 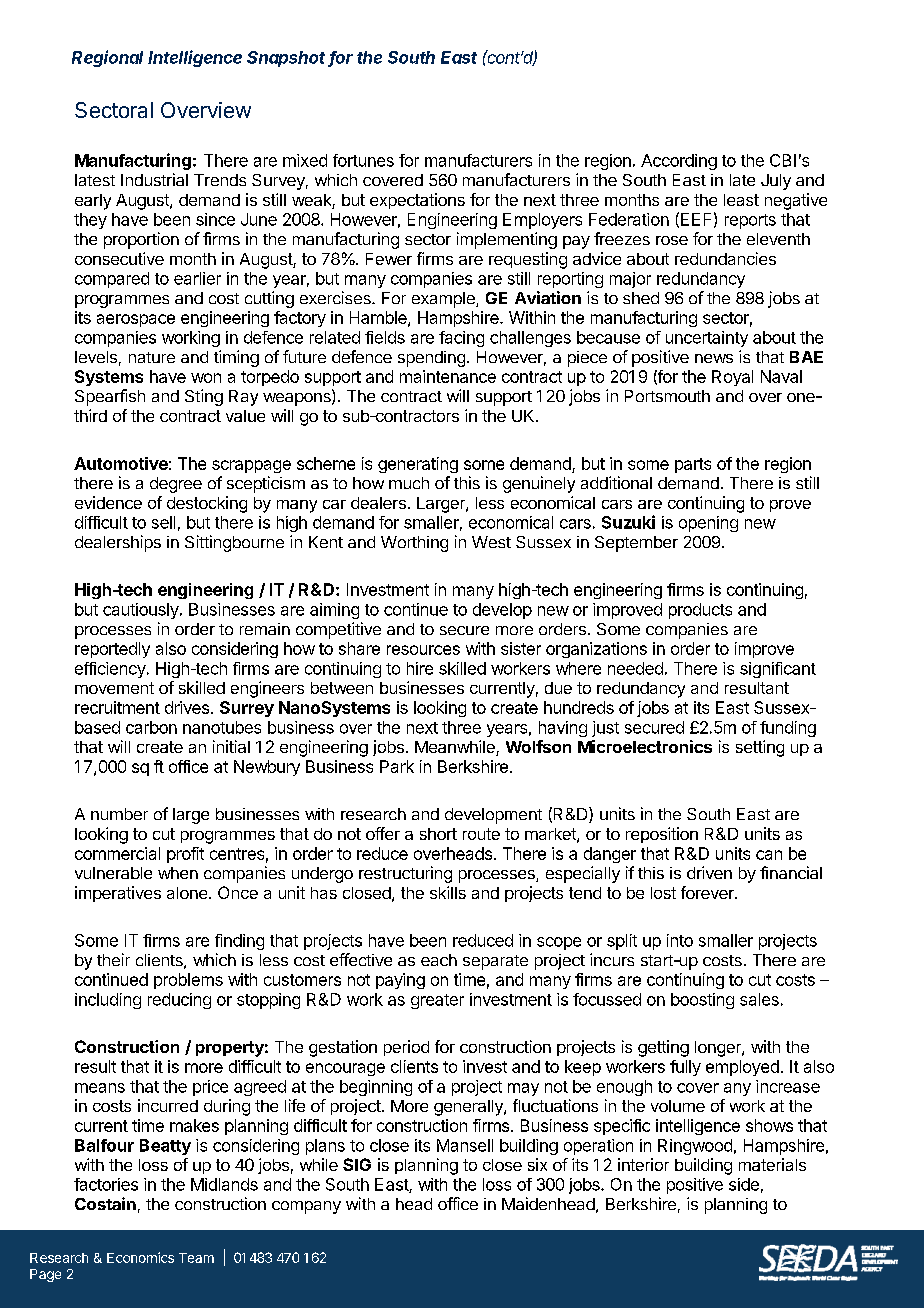 I want to click on Industrial, so click(x=154, y=179).
